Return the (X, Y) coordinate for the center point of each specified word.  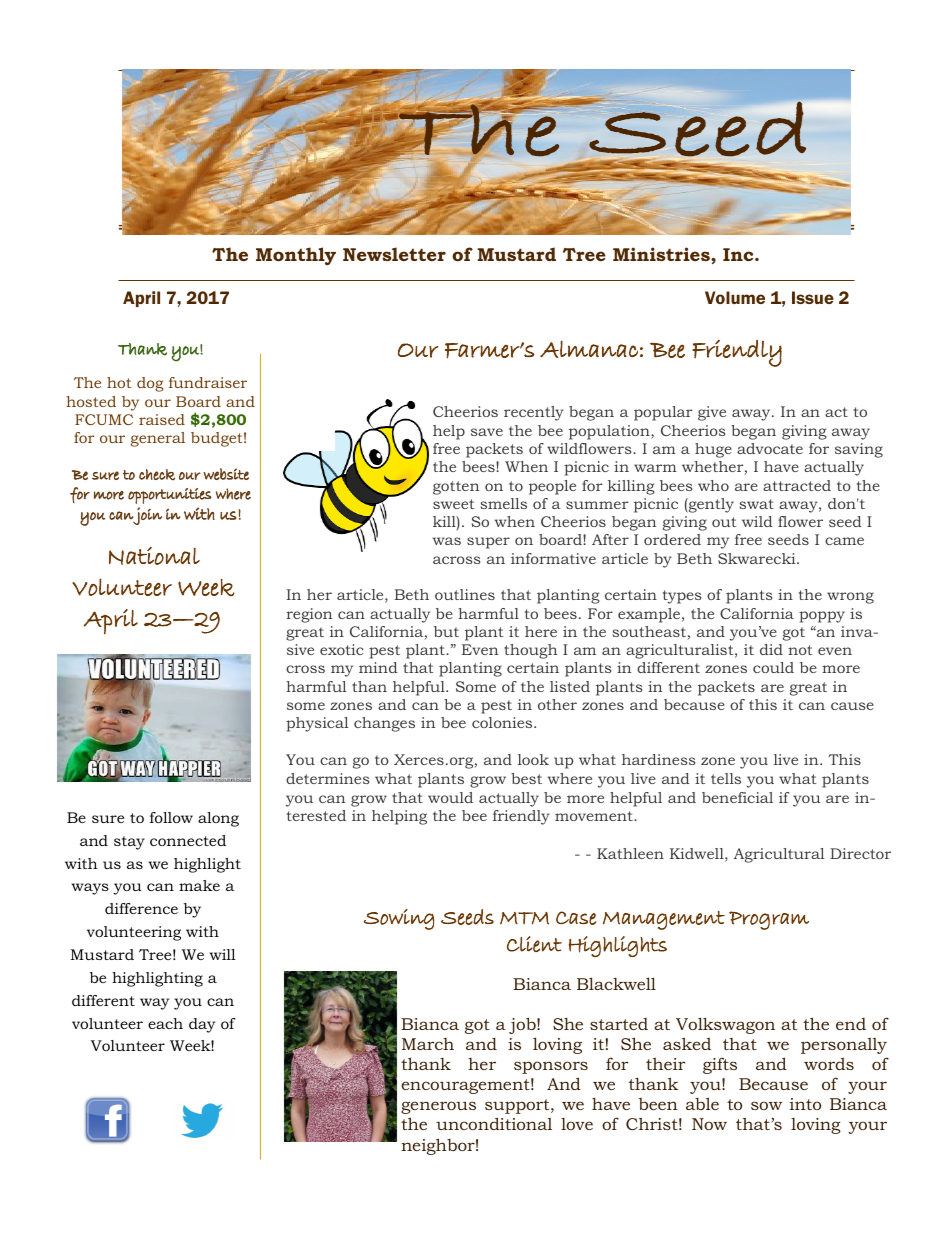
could (773, 667)
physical (317, 724)
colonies (503, 722)
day (202, 1025)
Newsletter (394, 254)
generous (438, 1107)
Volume (735, 297)
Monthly (296, 256)
